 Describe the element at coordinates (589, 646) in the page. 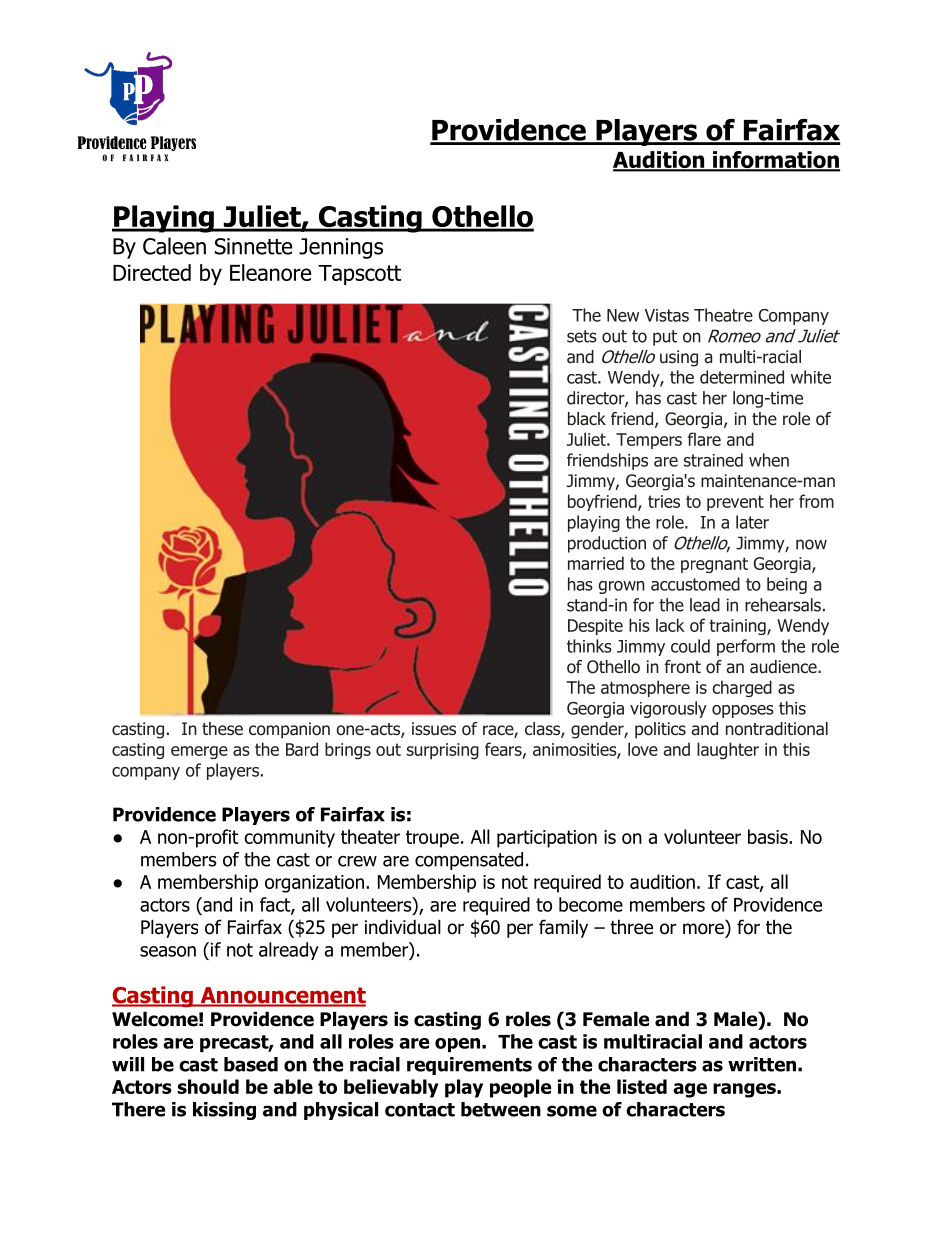

I see `thinks` at that location.
